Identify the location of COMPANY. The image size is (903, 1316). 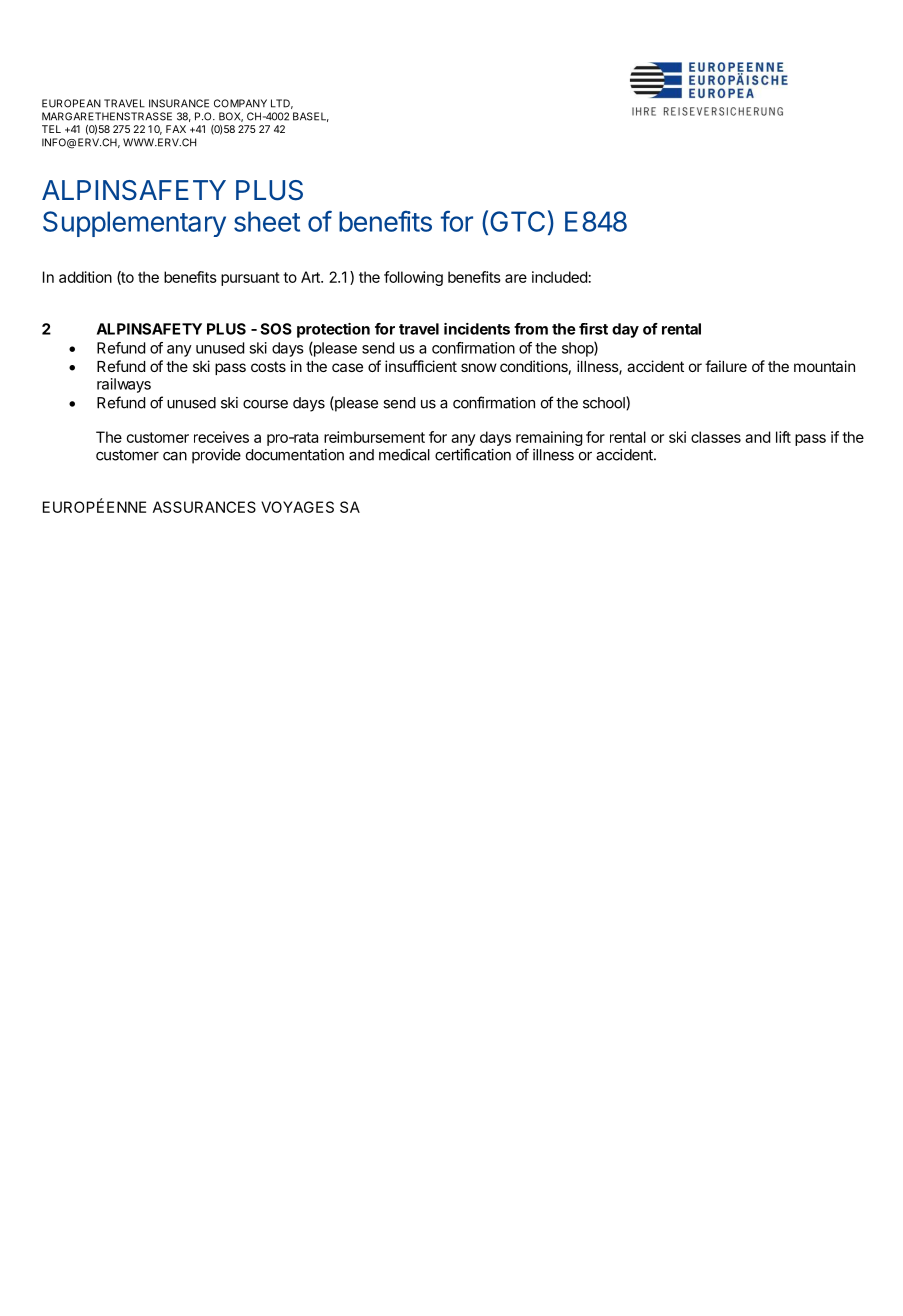
(240, 103).
